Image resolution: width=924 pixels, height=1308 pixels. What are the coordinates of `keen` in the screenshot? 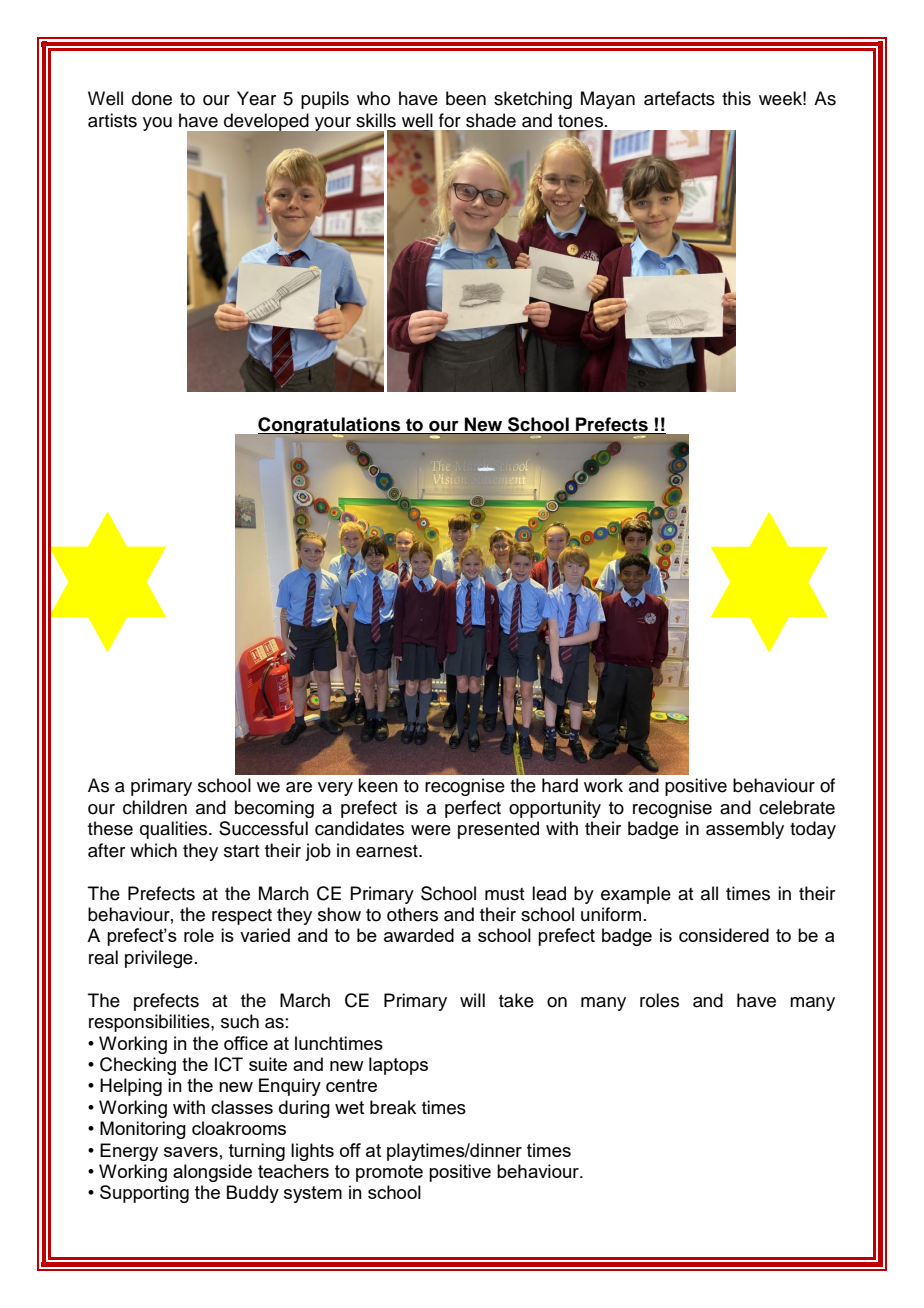 It's located at (378, 785).
